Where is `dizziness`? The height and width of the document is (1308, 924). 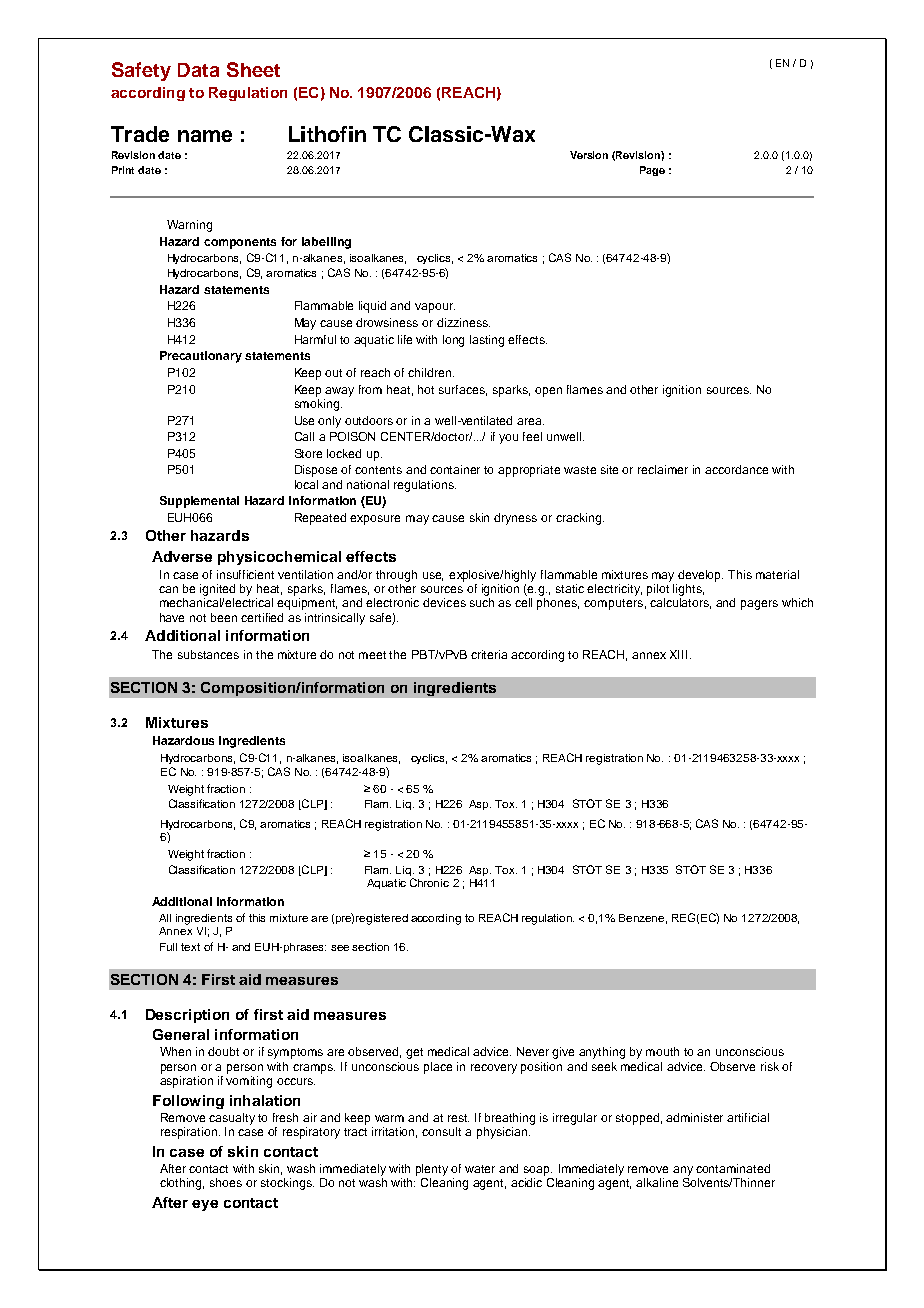
dizziness is located at coordinates (463, 322).
